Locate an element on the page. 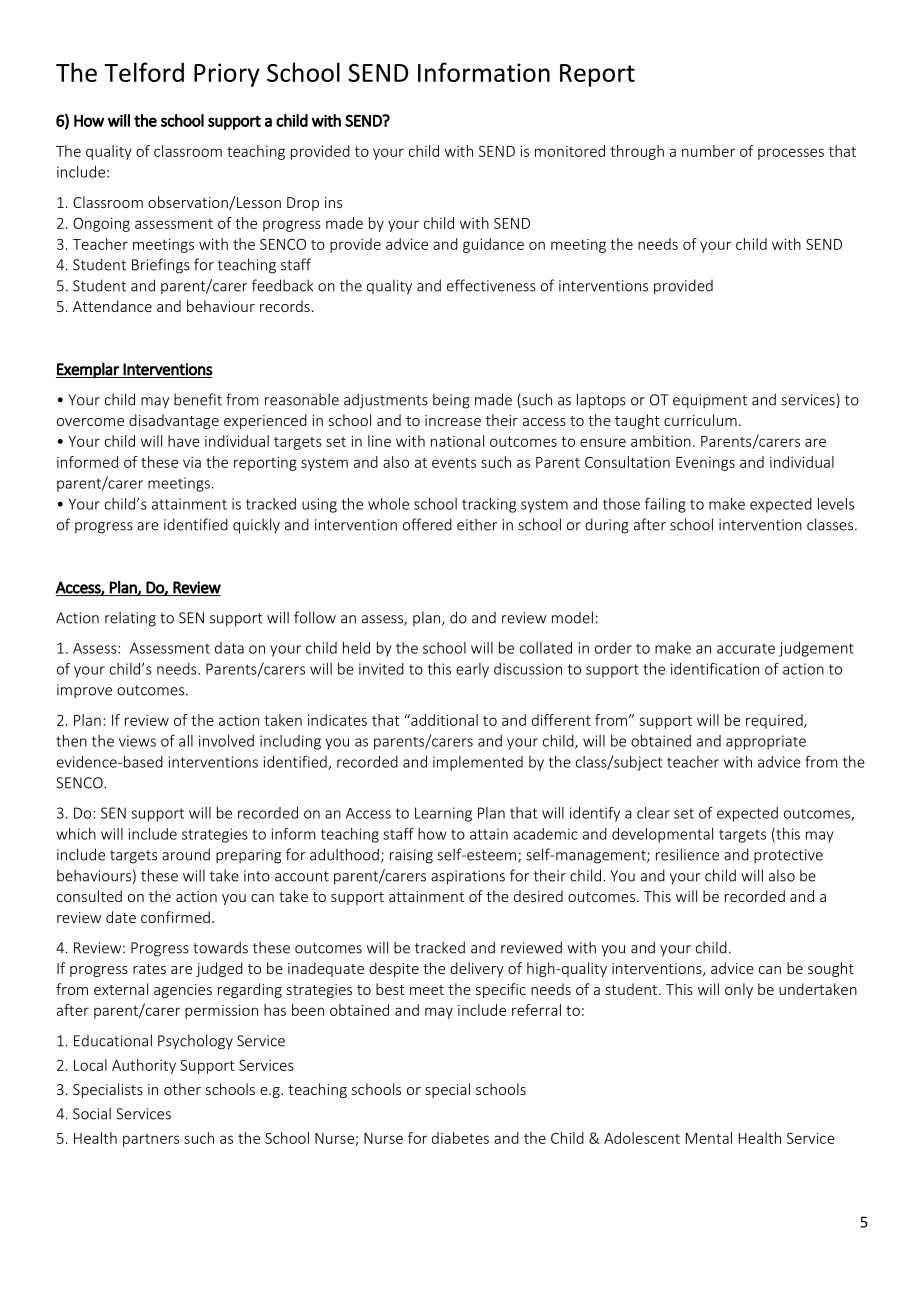 The image size is (924, 1308). via is located at coordinates (192, 462).
